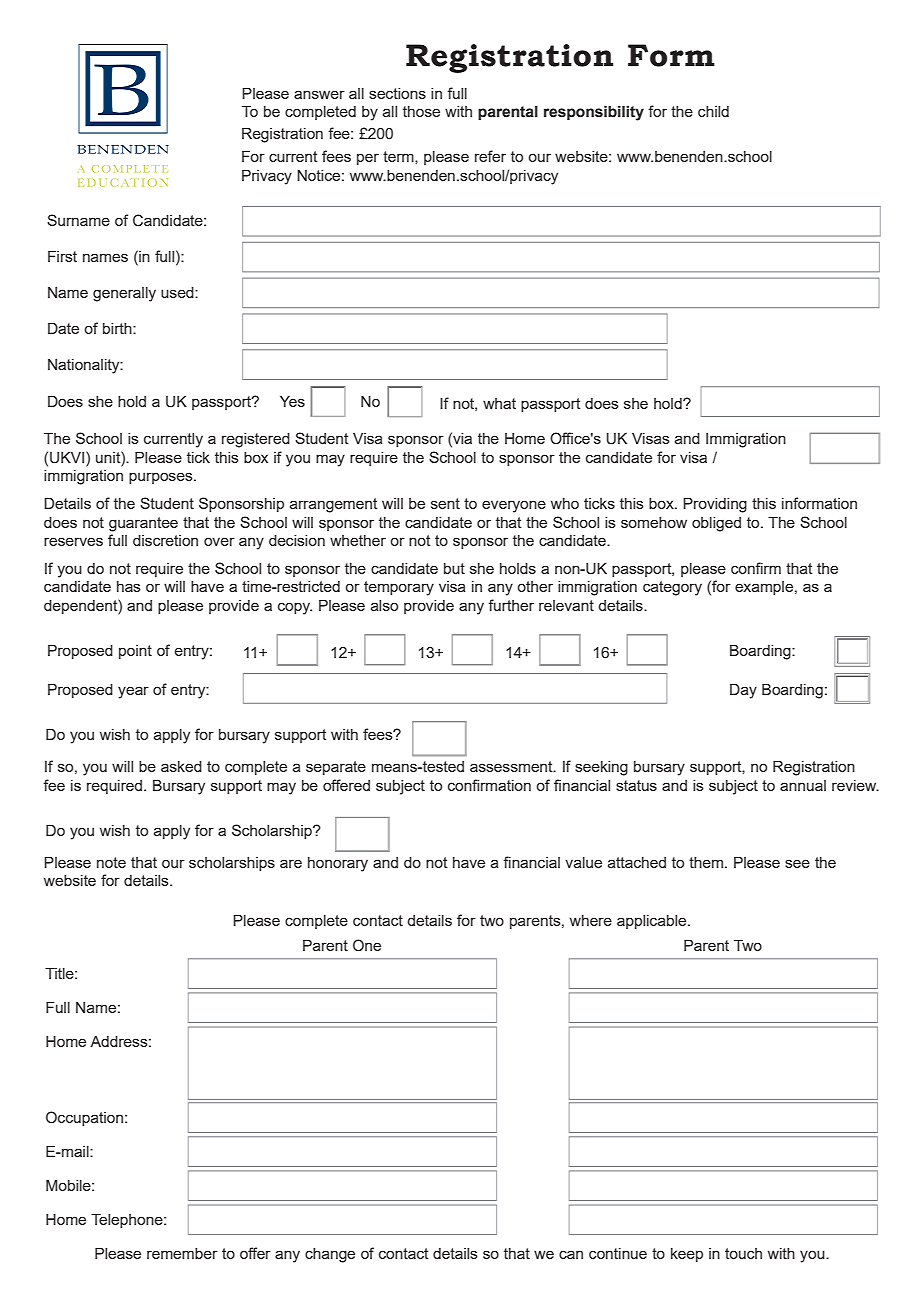 This document has height=1308, width=924. What do you see at coordinates (421, 111) in the document?
I see `those` at bounding box center [421, 111].
